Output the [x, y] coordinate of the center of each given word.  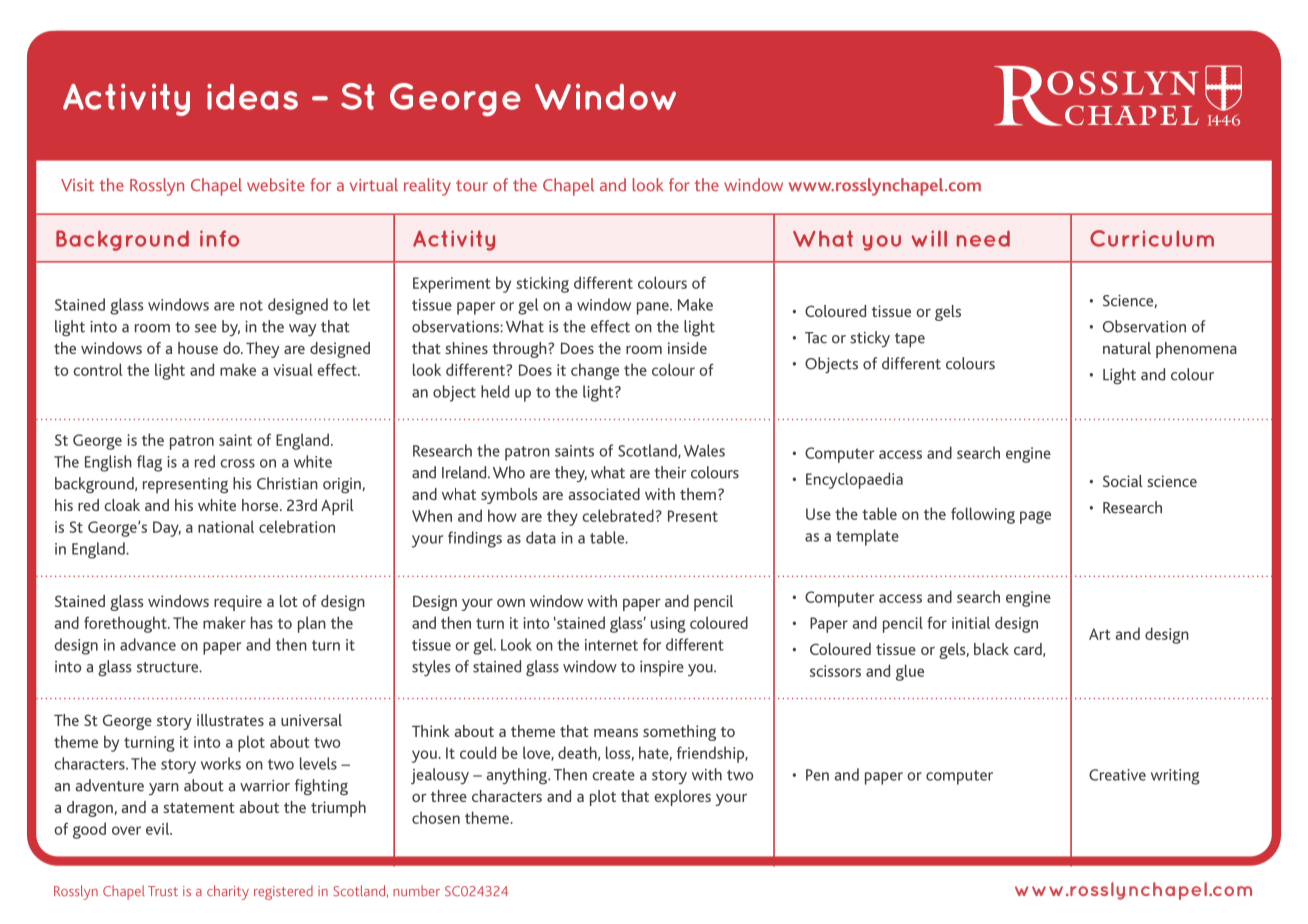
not [251, 305]
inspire [662, 668]
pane [654, 308]
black [991, 649]
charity [228, 892]
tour [472, 186]
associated [604, 494]
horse [261, 505]
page [1035, 517]
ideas [252, 97]
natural [1127, 348]
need [983, 238]
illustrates [230, 720]
